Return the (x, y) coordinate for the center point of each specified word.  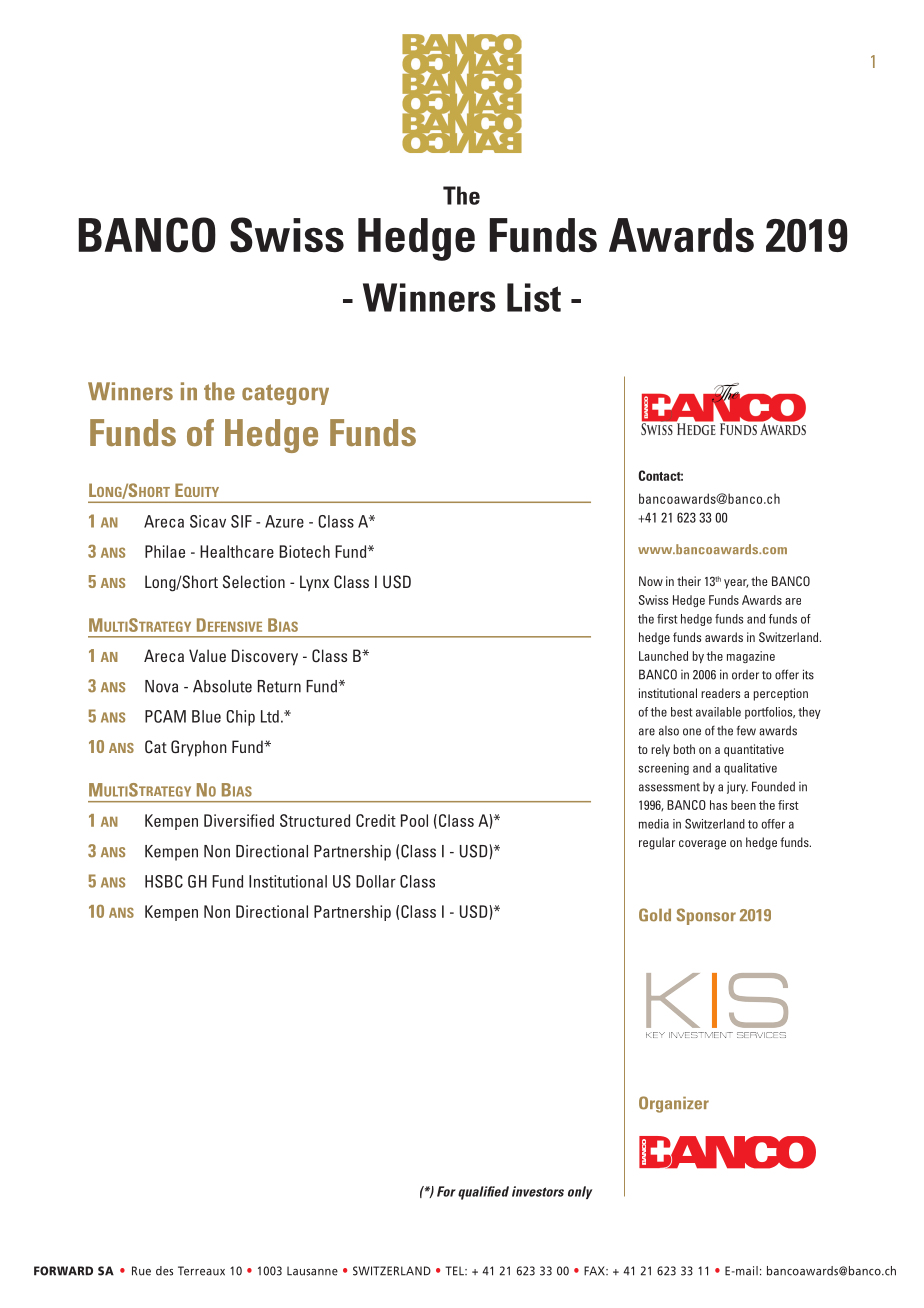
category (285, 394)
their (689, 581)
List (534, 297)
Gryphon (199, 748)
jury (737, 787)
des (164, 1271)
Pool (414, 820)
